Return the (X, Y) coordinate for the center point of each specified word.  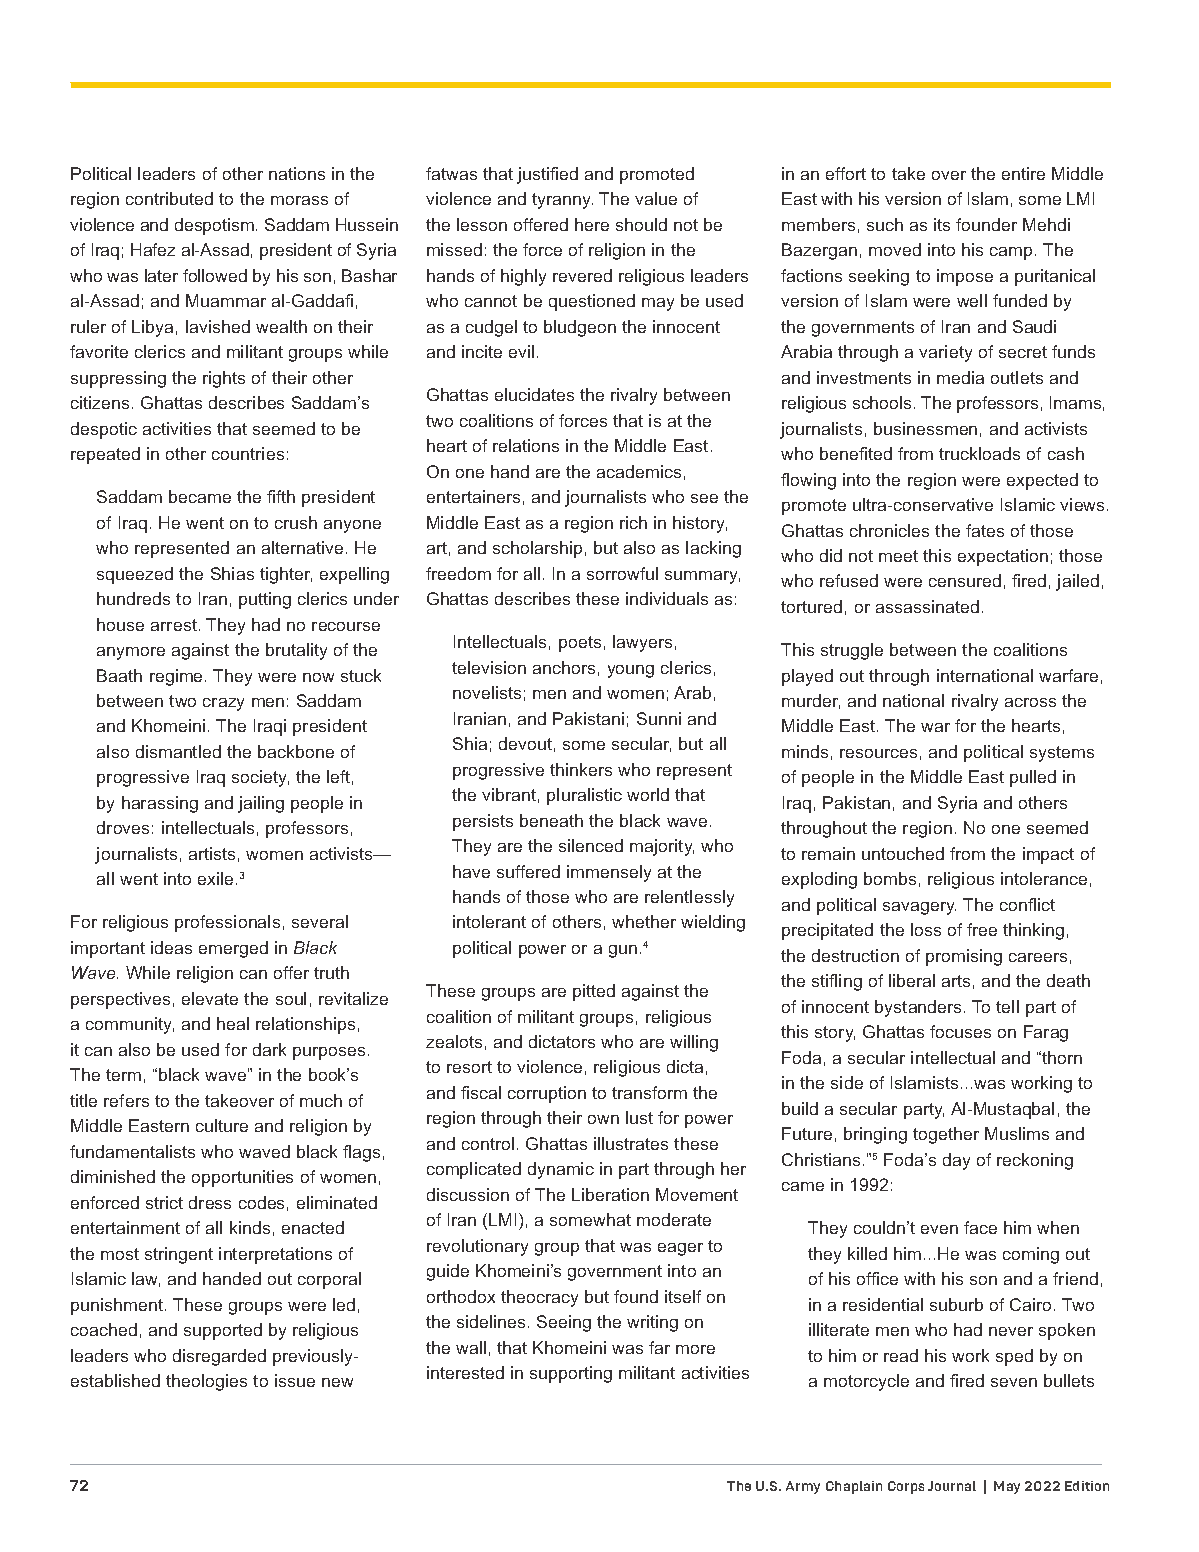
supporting (571, 1374)
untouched (903, 853)
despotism (214, 226)
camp (1011, 253)
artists (212, 853)
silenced (591, 845)
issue (295, 1380)
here (592, 224)
